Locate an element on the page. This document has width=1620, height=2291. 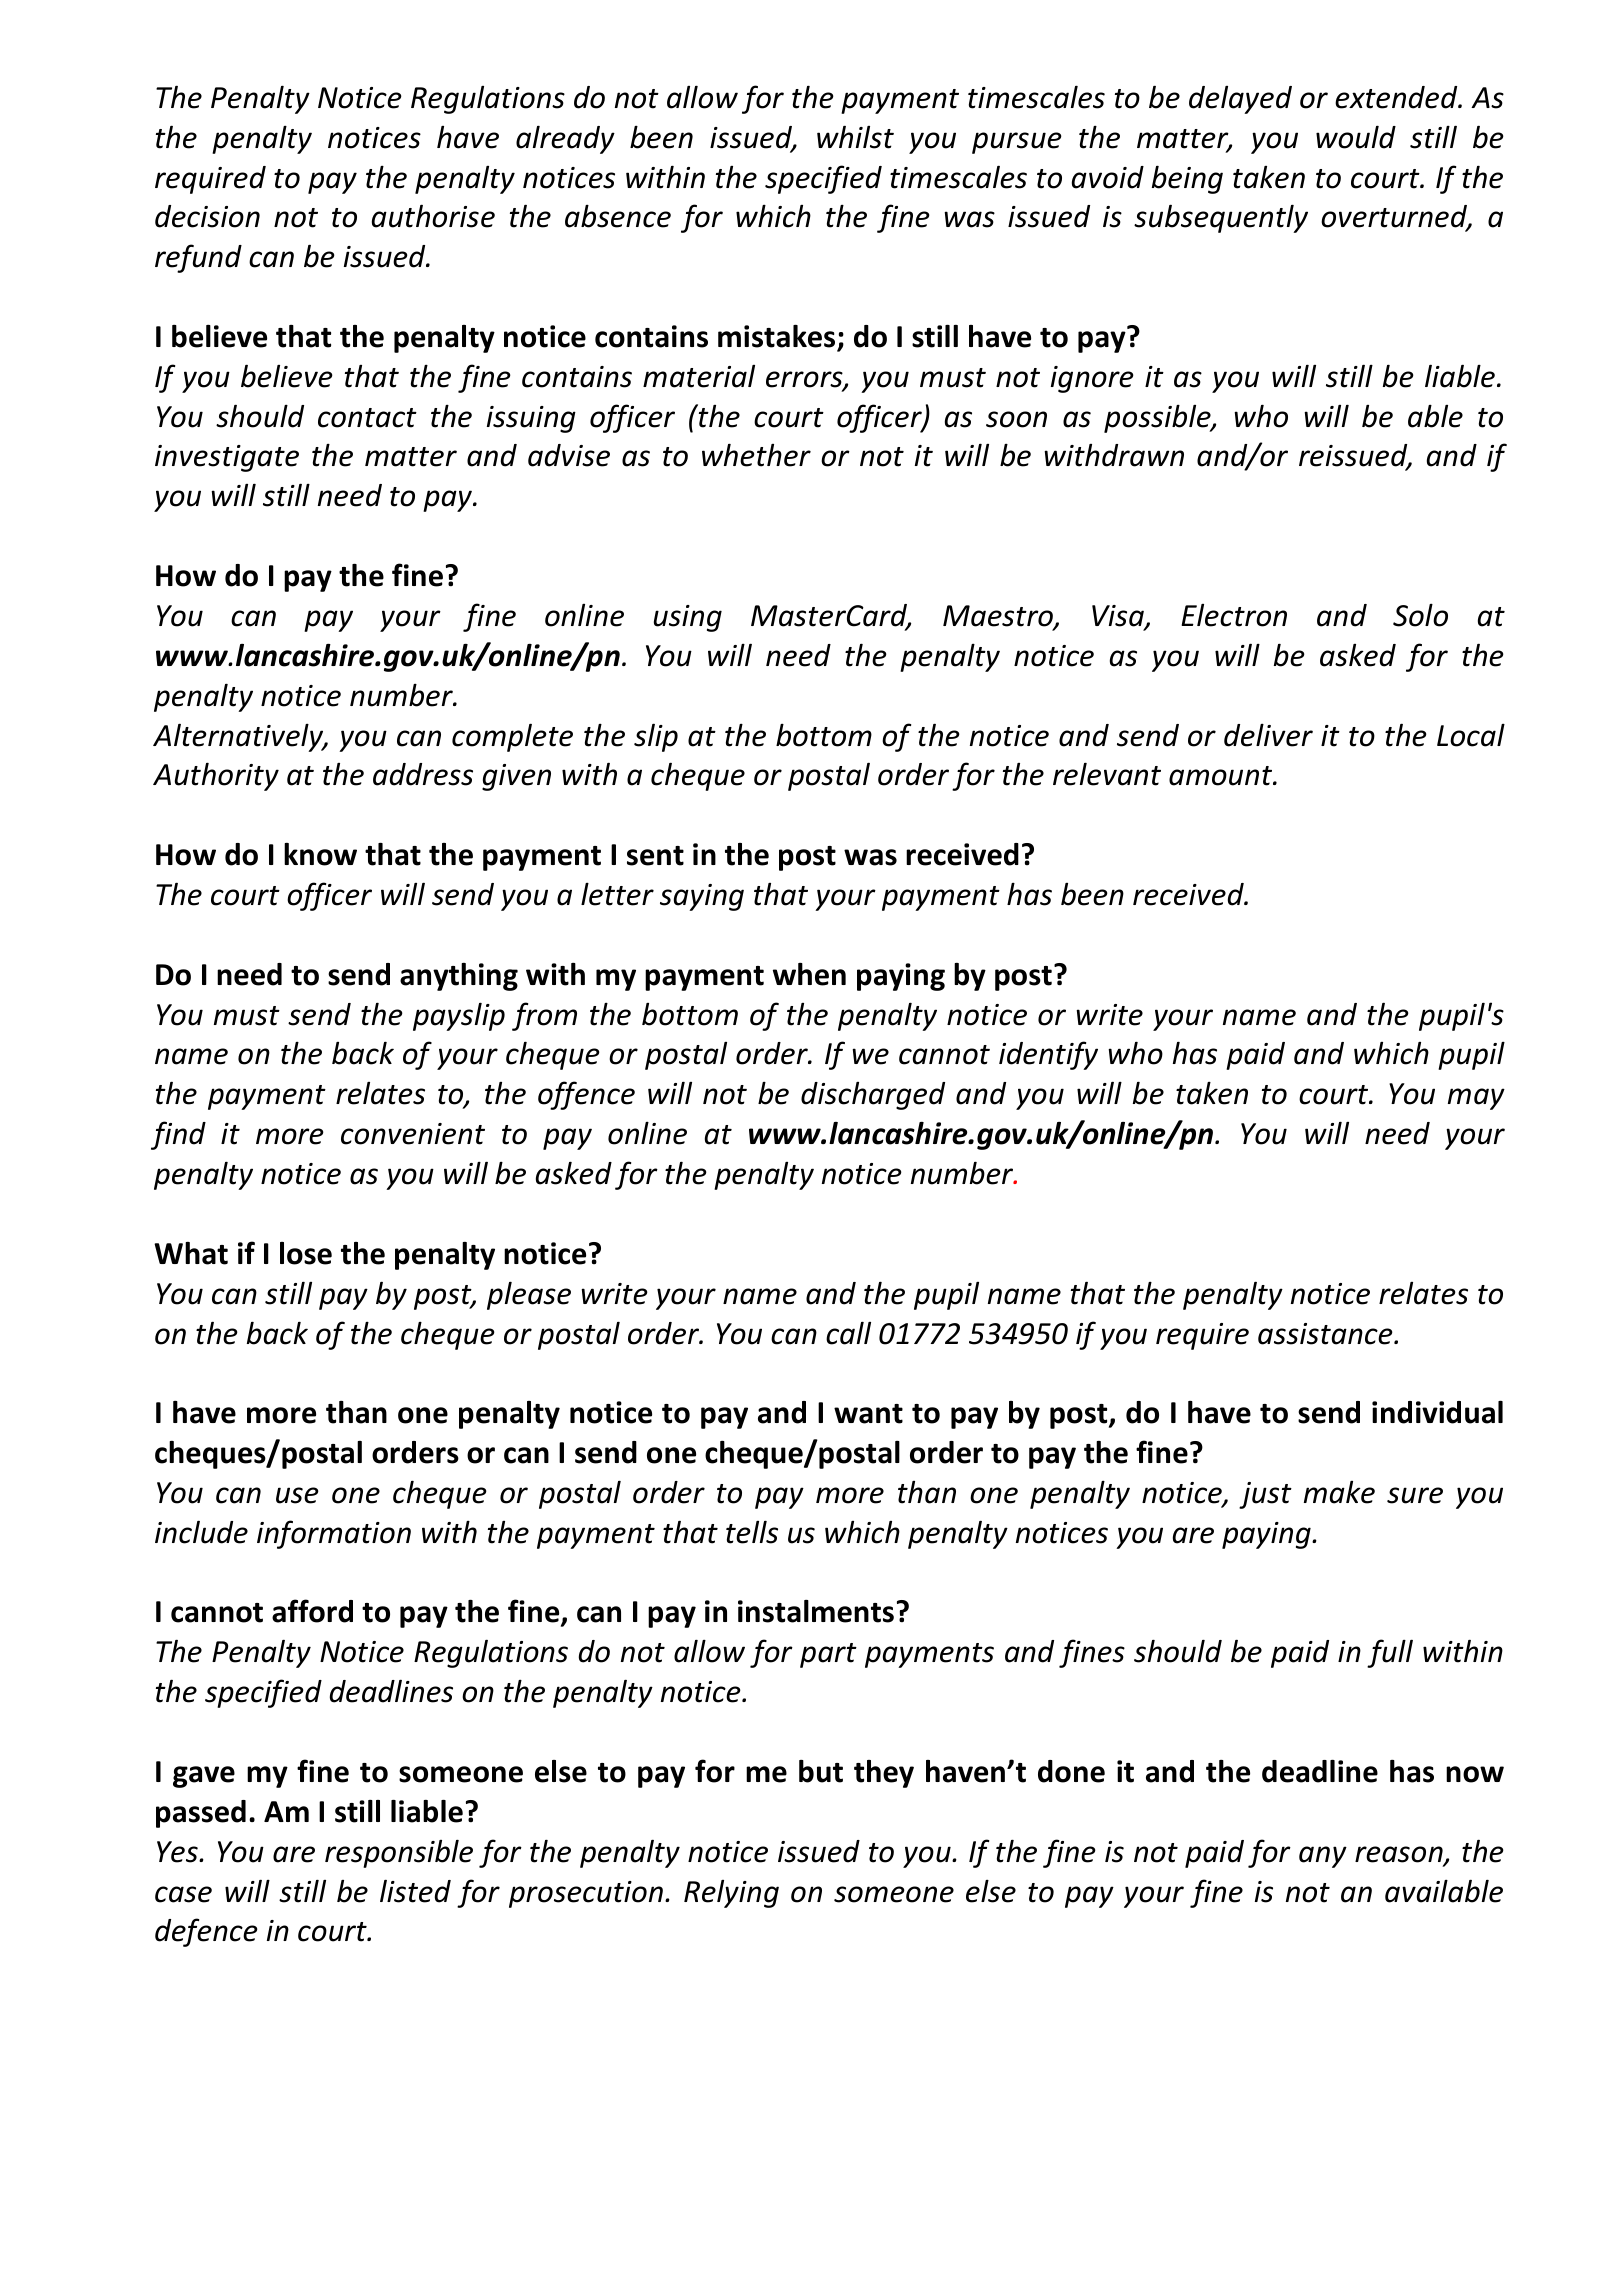
would is located at coordinates (1356, 137).
